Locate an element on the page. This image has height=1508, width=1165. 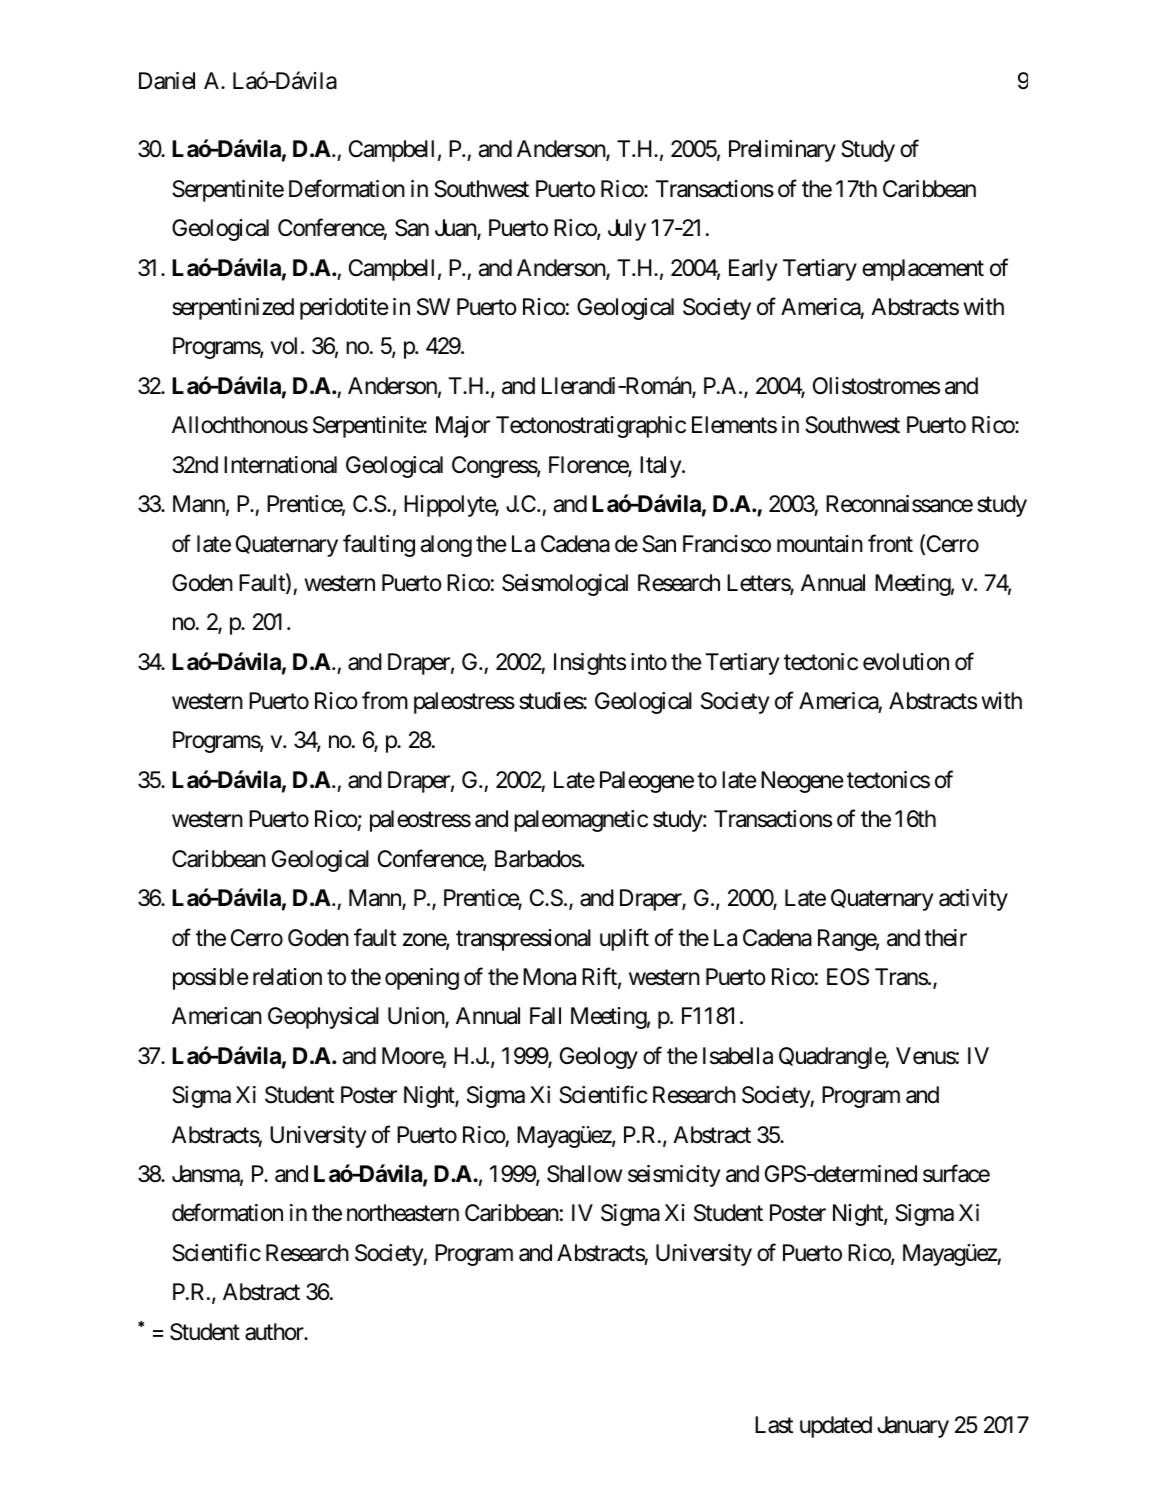
uplift is located at coordinates (624, 939).
